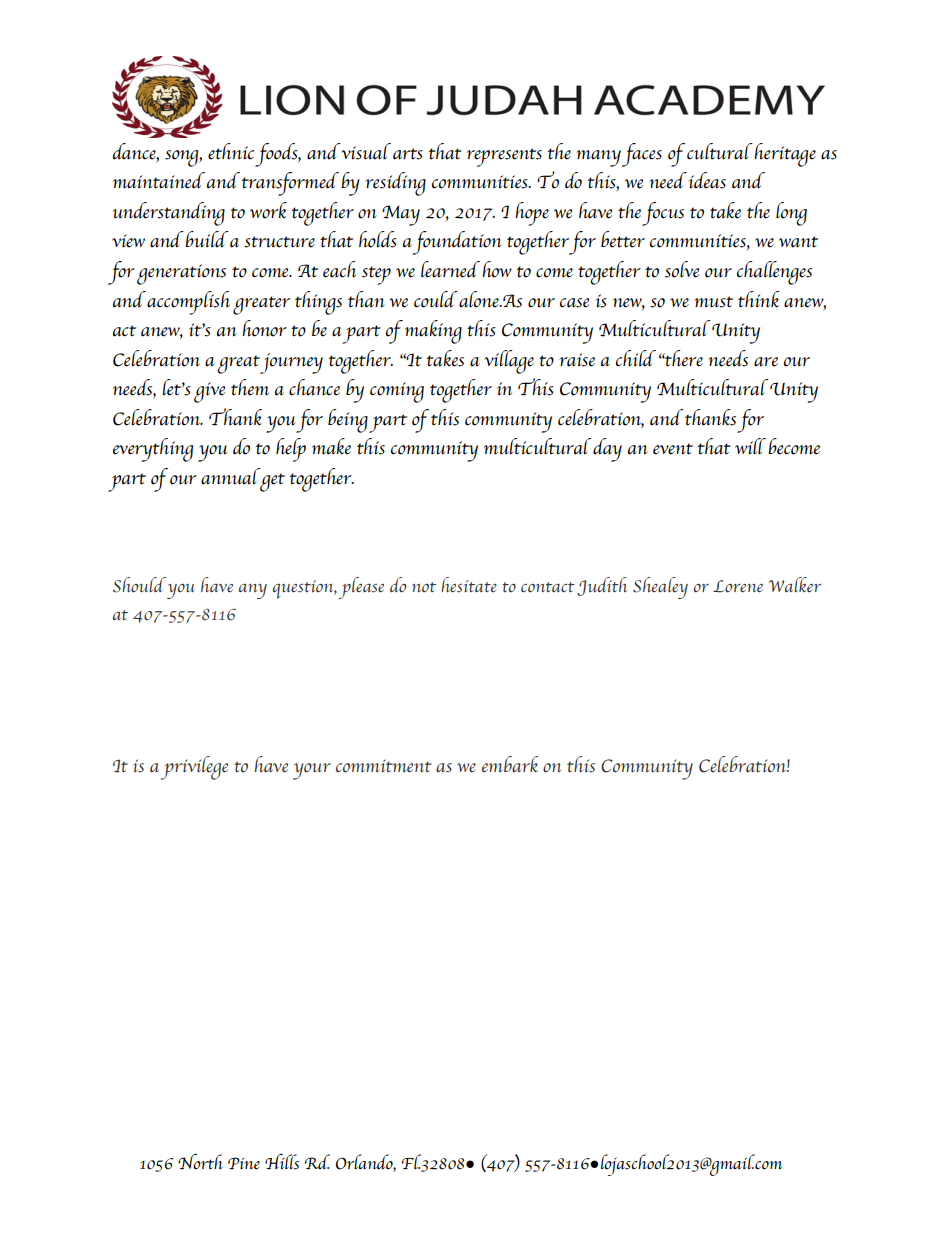 Image resolution: width=952 pixels, height=1233 pixels. What do you see at coordinates (194, 768) in the screenshot?
I see `privilege` at bounding box center [194, 768].
